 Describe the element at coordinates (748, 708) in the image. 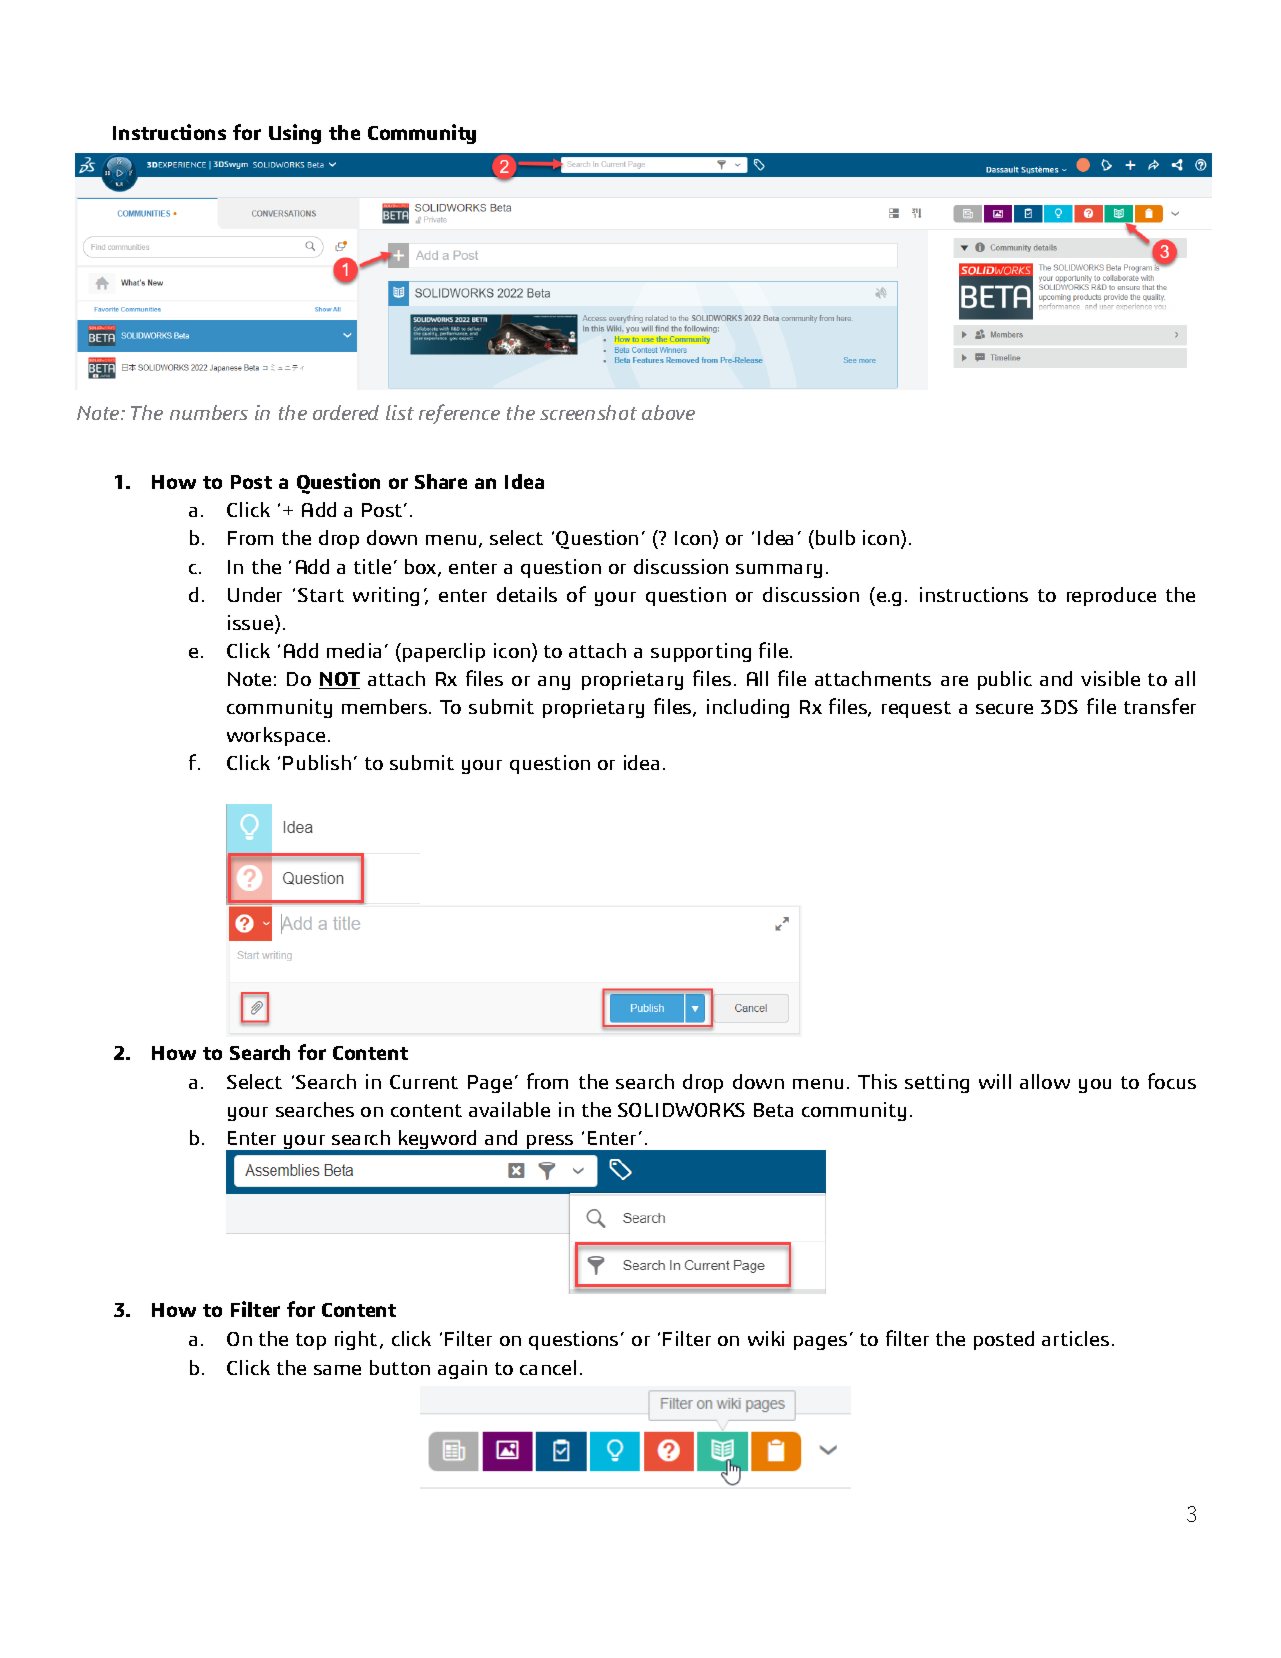

I see `including` at that location.
